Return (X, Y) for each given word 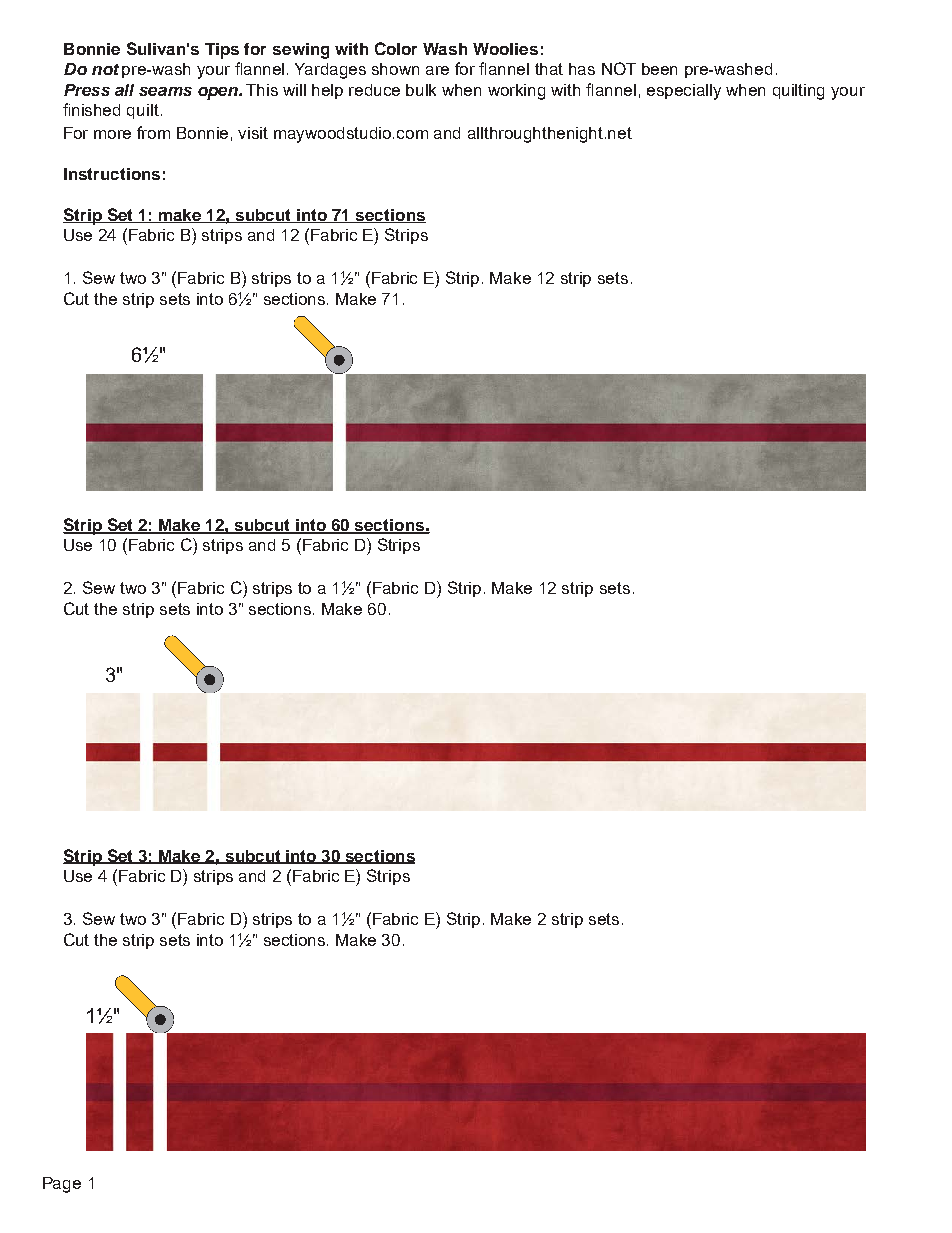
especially (684, 92)
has (582, 69)
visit (253, 133)
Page (62, 1185)
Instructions (112, 174)
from (153, 132)
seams (165, 91)
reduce (374, 90)
